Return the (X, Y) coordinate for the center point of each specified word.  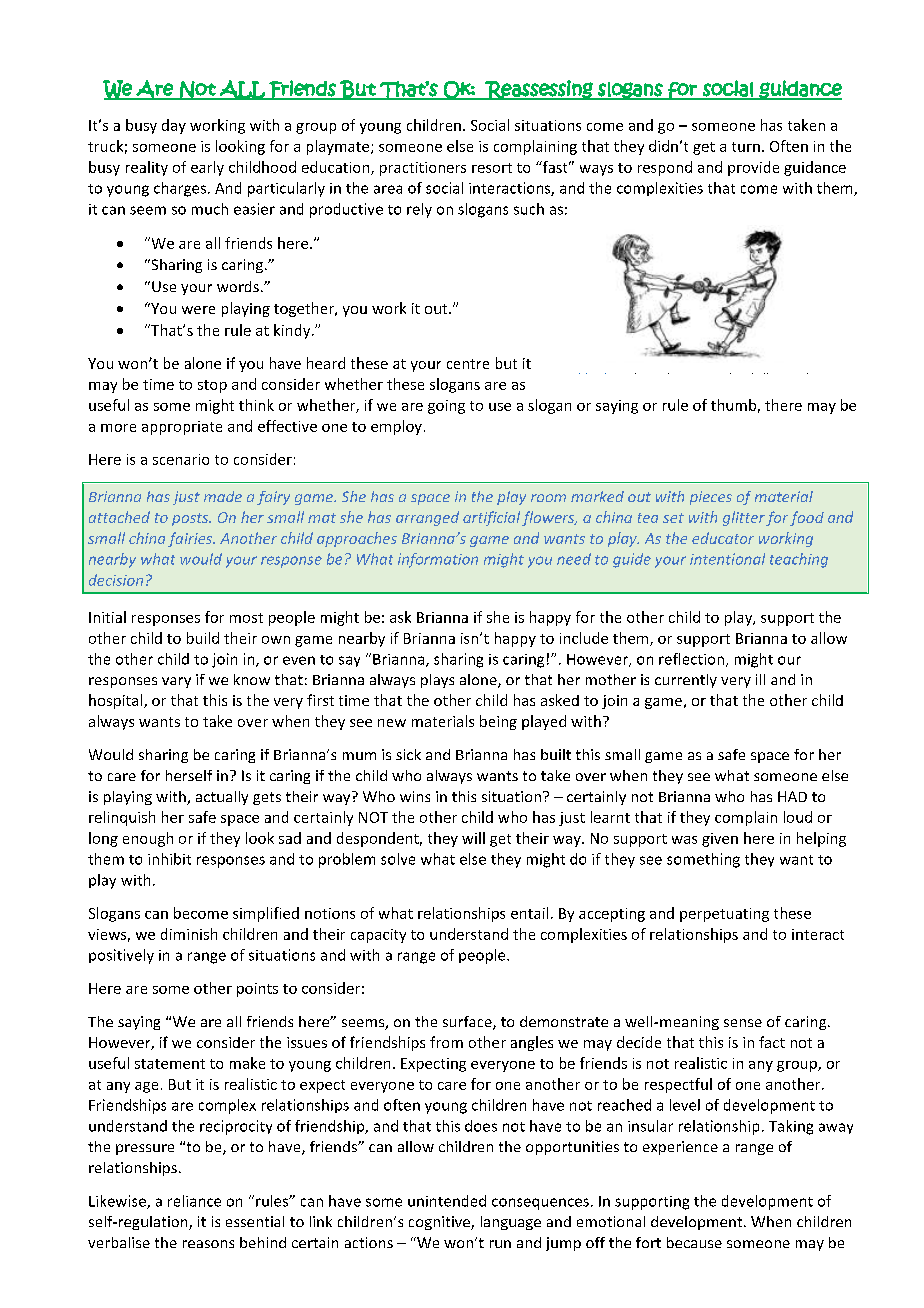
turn (746, 147)
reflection (691, 659)
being (498, 722)
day (174, 126)
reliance (194, 1201)
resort (492, 168)
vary (176, 682)
